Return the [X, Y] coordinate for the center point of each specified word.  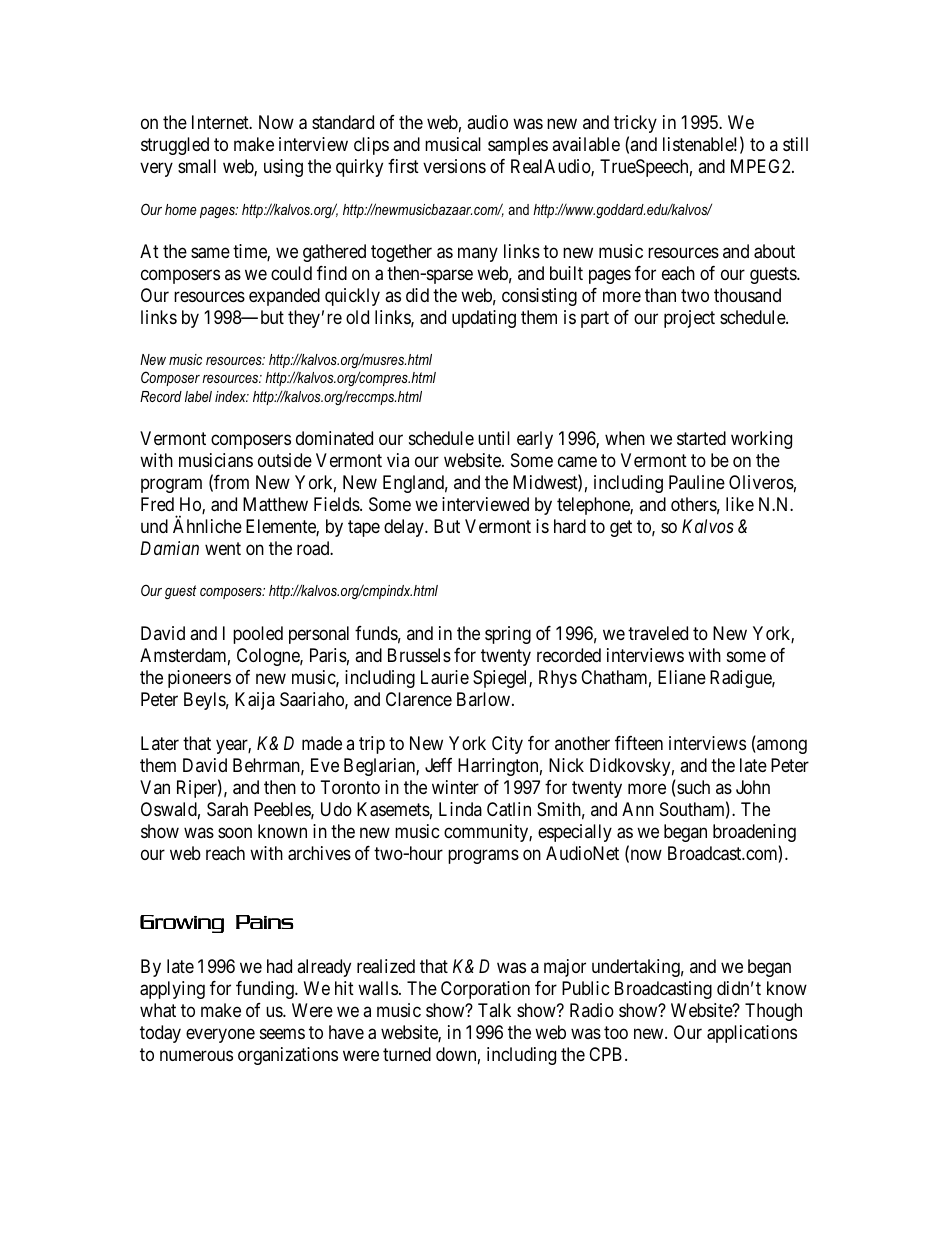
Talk [494, 1010]
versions [454, 166]
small [197, 166]
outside [285, 460]
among [781, 746]
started [701, 438]
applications [752, 1034]
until [494, 438]
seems [282, 1034]
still [795, 144]
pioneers [199, 679]
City [507, 745]
